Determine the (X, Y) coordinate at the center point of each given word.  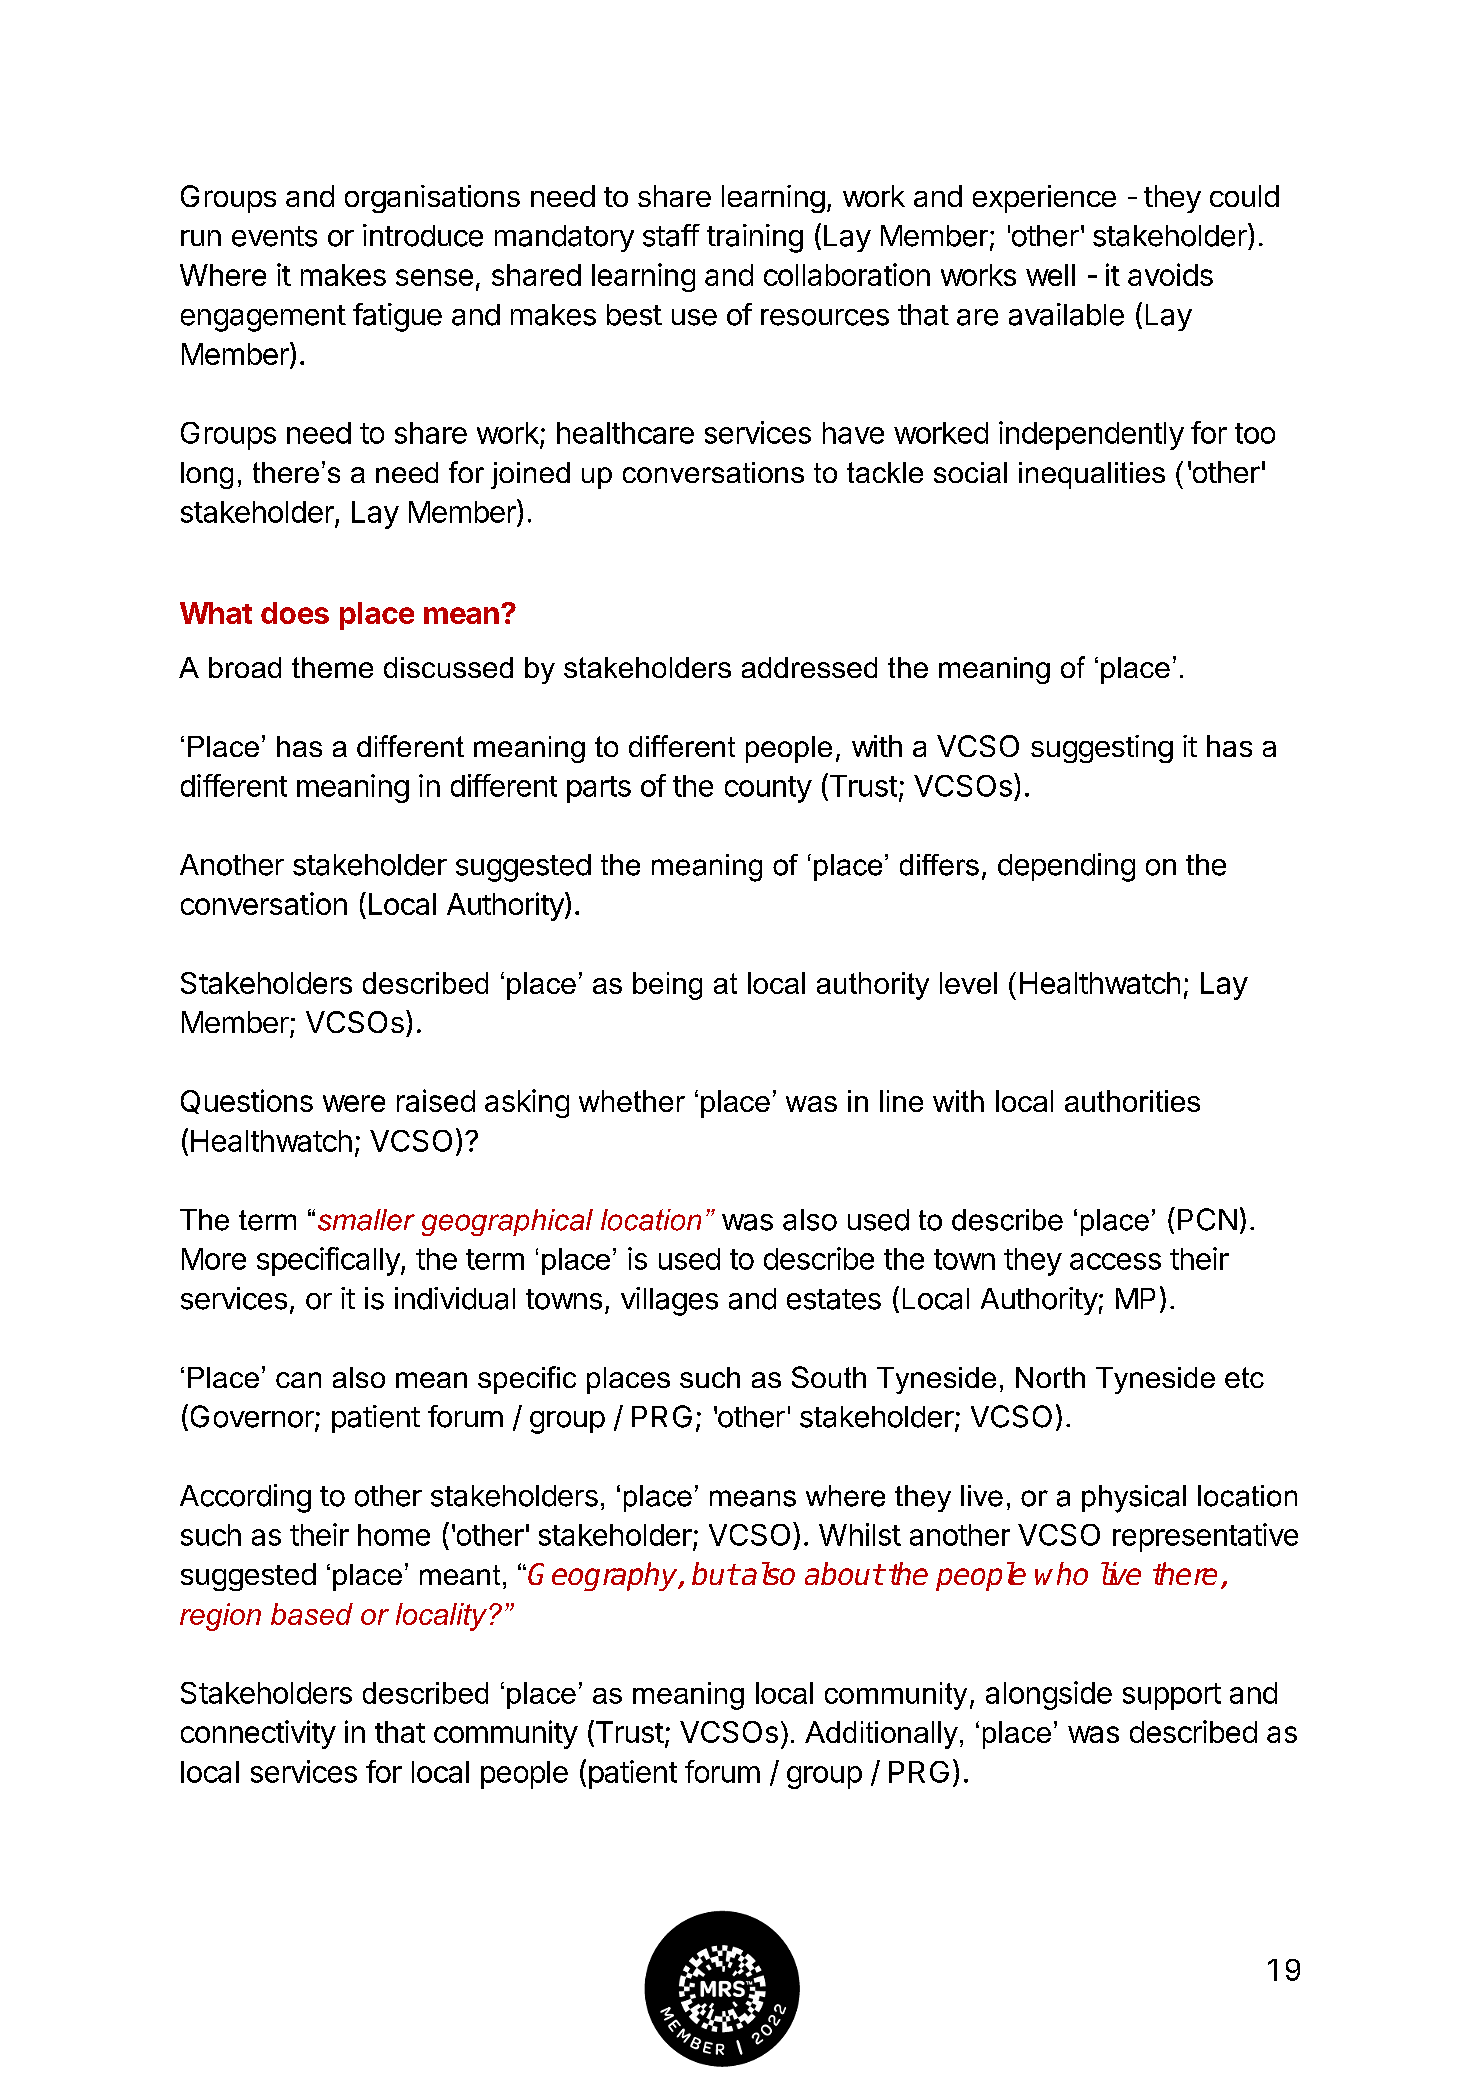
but (715, 1573)
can (298, 1380)
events (274, 236)
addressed (809, 667)
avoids (1170, 274)
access (1115, 1261)
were (354, 1103)
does (295, 613)
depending (1066, 867)
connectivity (258, 1734)
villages (669, 1301)
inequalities (1092, 475)
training (755, 238)
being (667, 986)
